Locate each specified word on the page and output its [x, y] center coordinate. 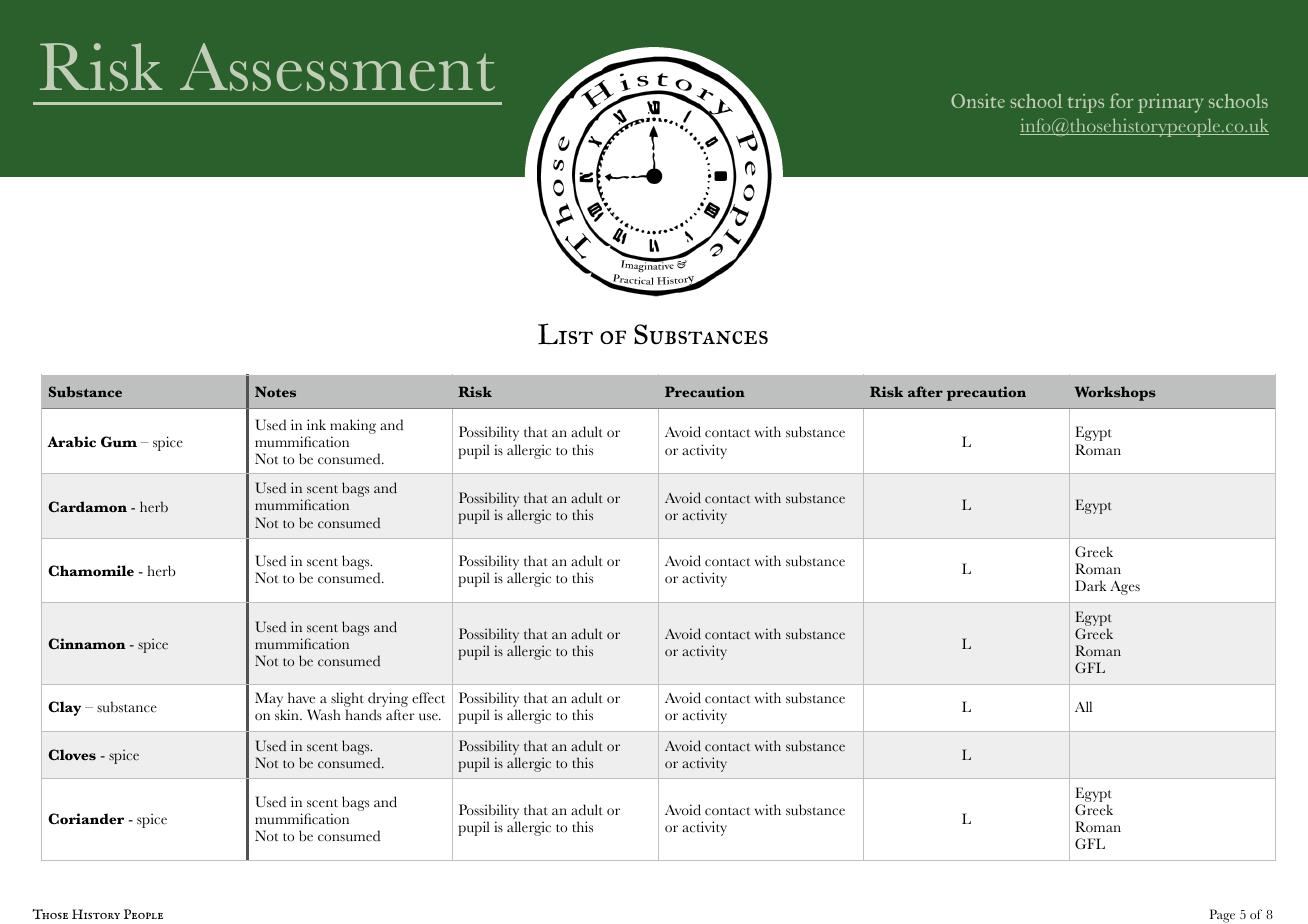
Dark [1090, 585]
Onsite [978, 101]
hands [363, 715]
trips [1086, 103]
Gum [119, 442]
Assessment [337, 67]
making [353, 426]
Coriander [86, 819]
